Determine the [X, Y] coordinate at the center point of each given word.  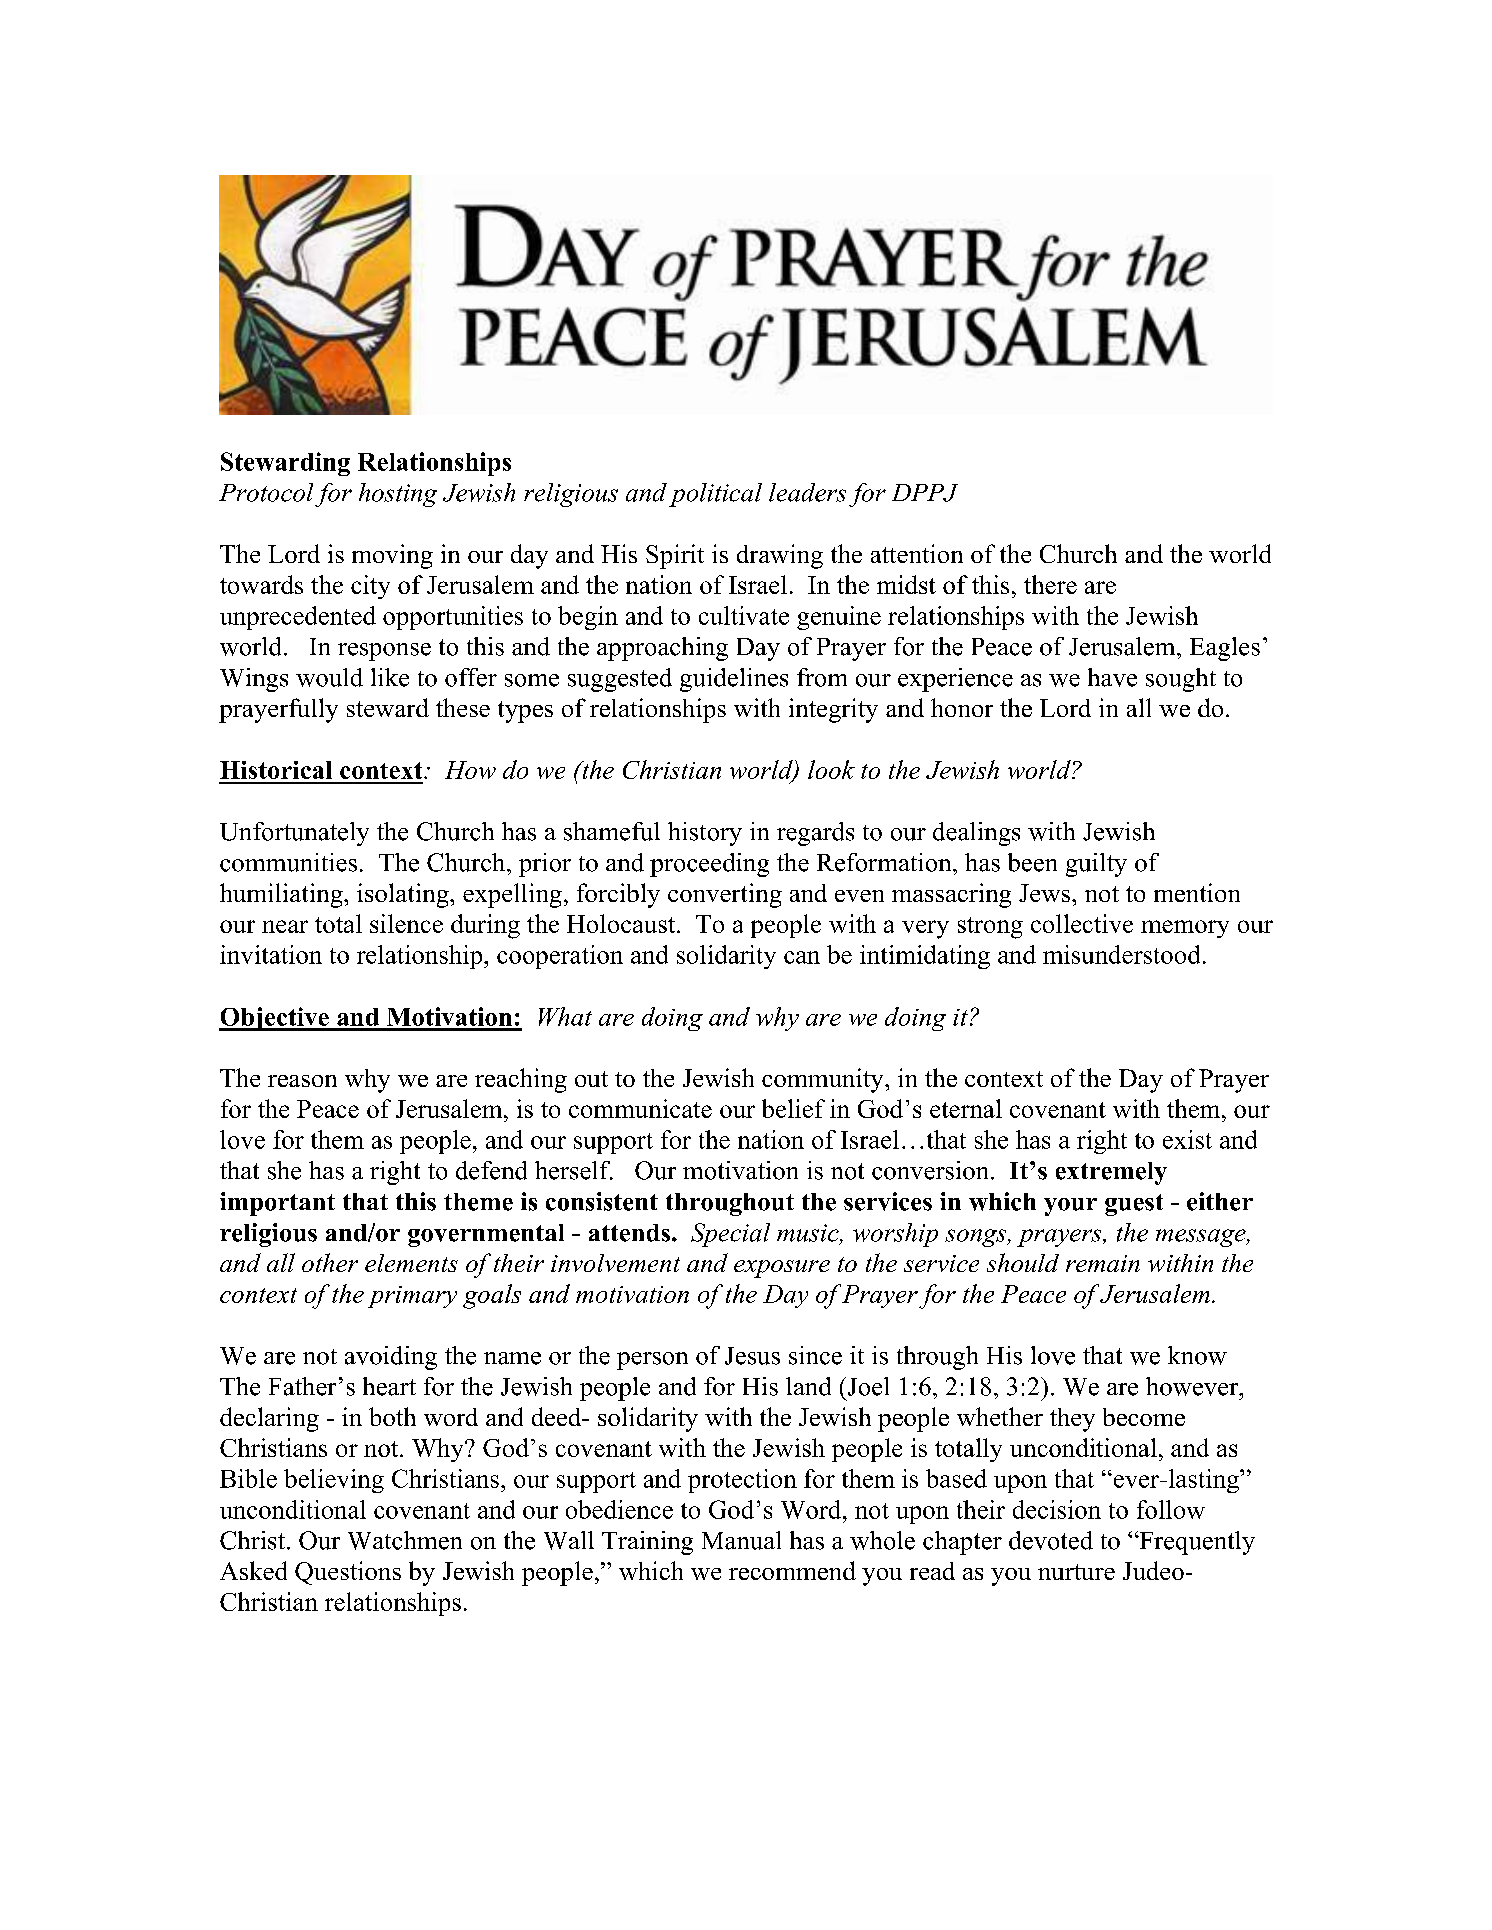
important [277, 1204]
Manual [741, 1540]
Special [730, 1235]
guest [1134, 1205]
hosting [398, 495]
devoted [1051, 1540]
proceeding [709, 865]
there [1050, 584]
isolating [404, 895]
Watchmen [405, 1540]
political [715, 495]
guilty [1096, 865]
